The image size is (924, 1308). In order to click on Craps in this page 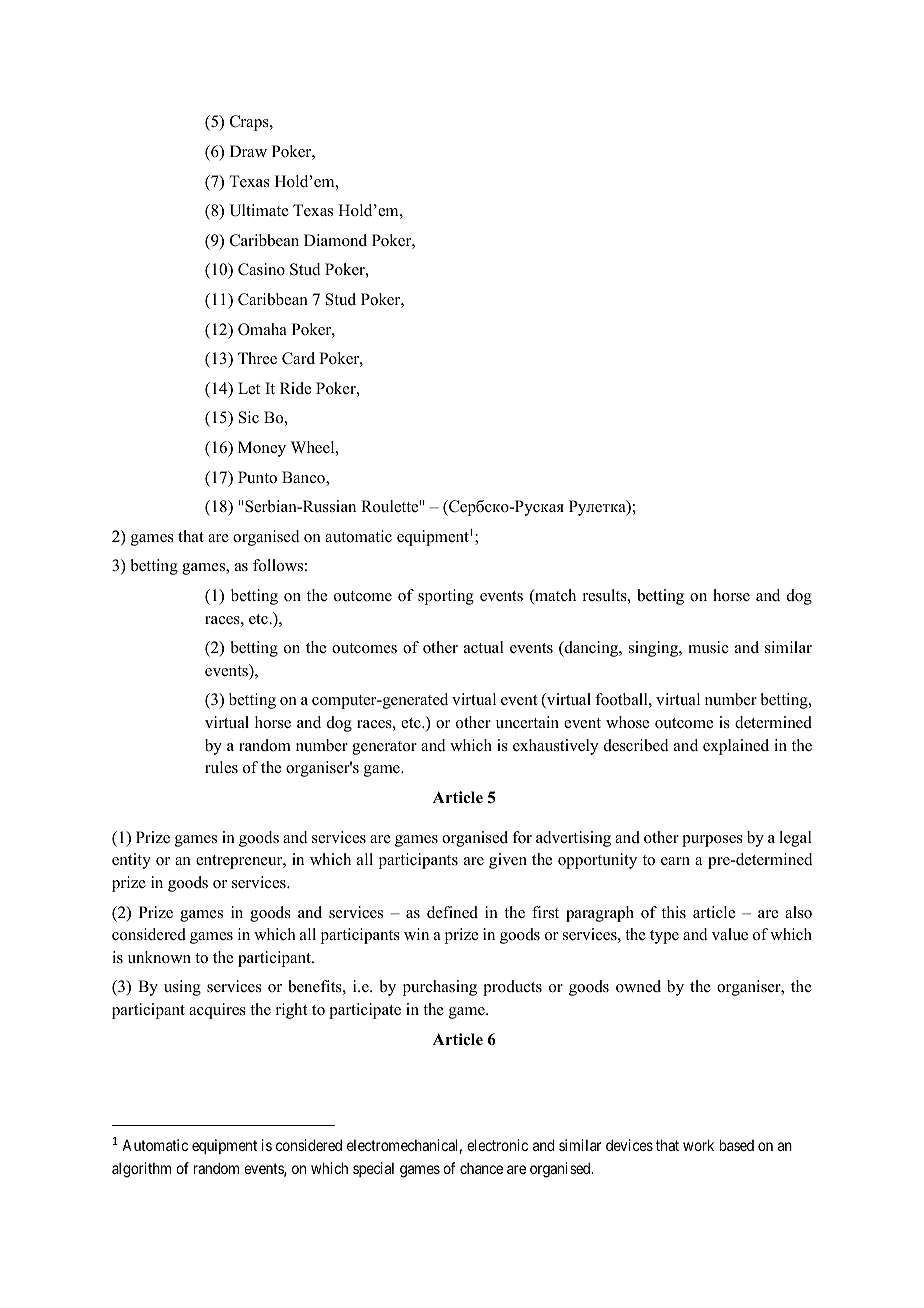, I will do `click(250, 123)`.
